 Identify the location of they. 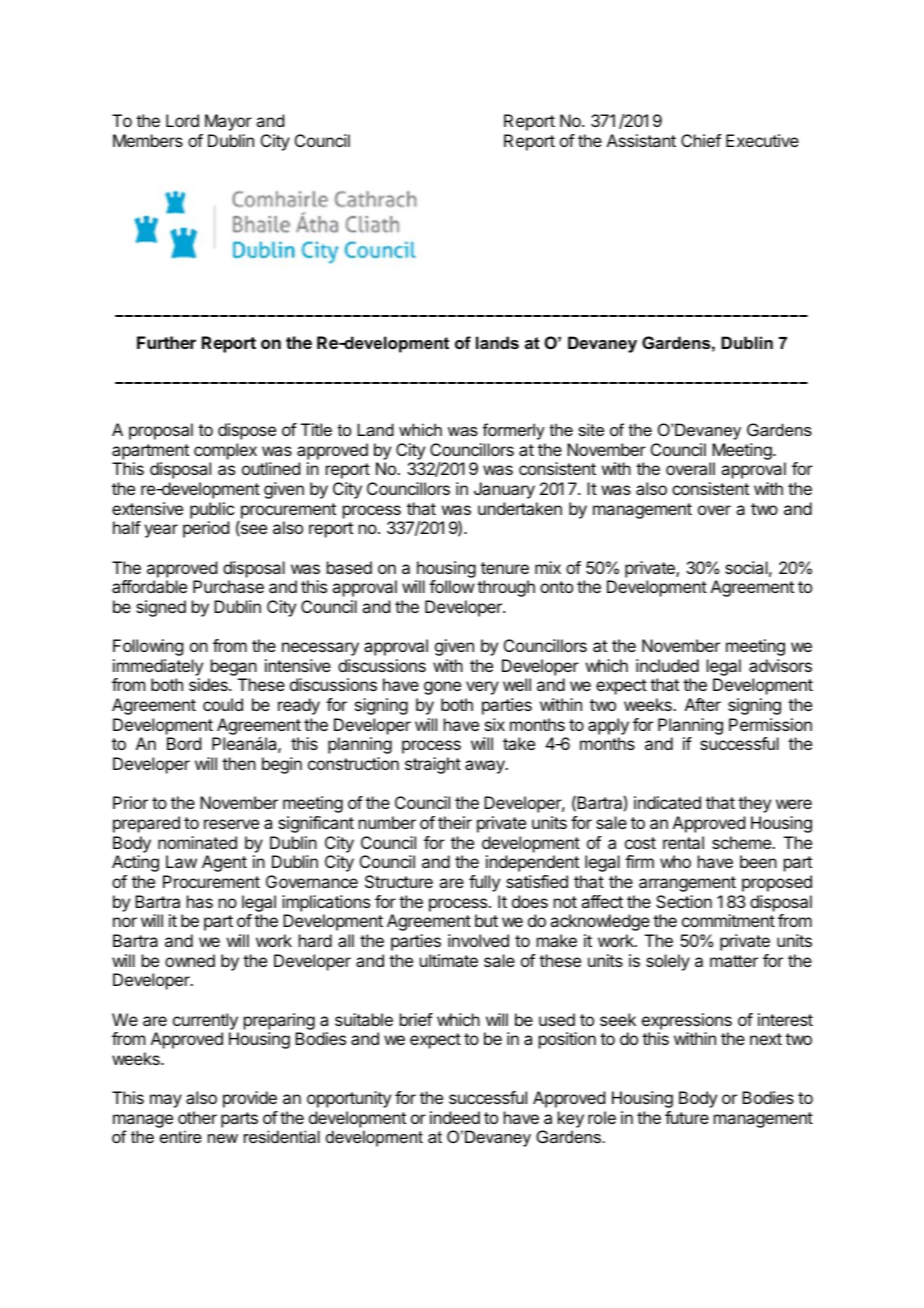
(754, 804).
